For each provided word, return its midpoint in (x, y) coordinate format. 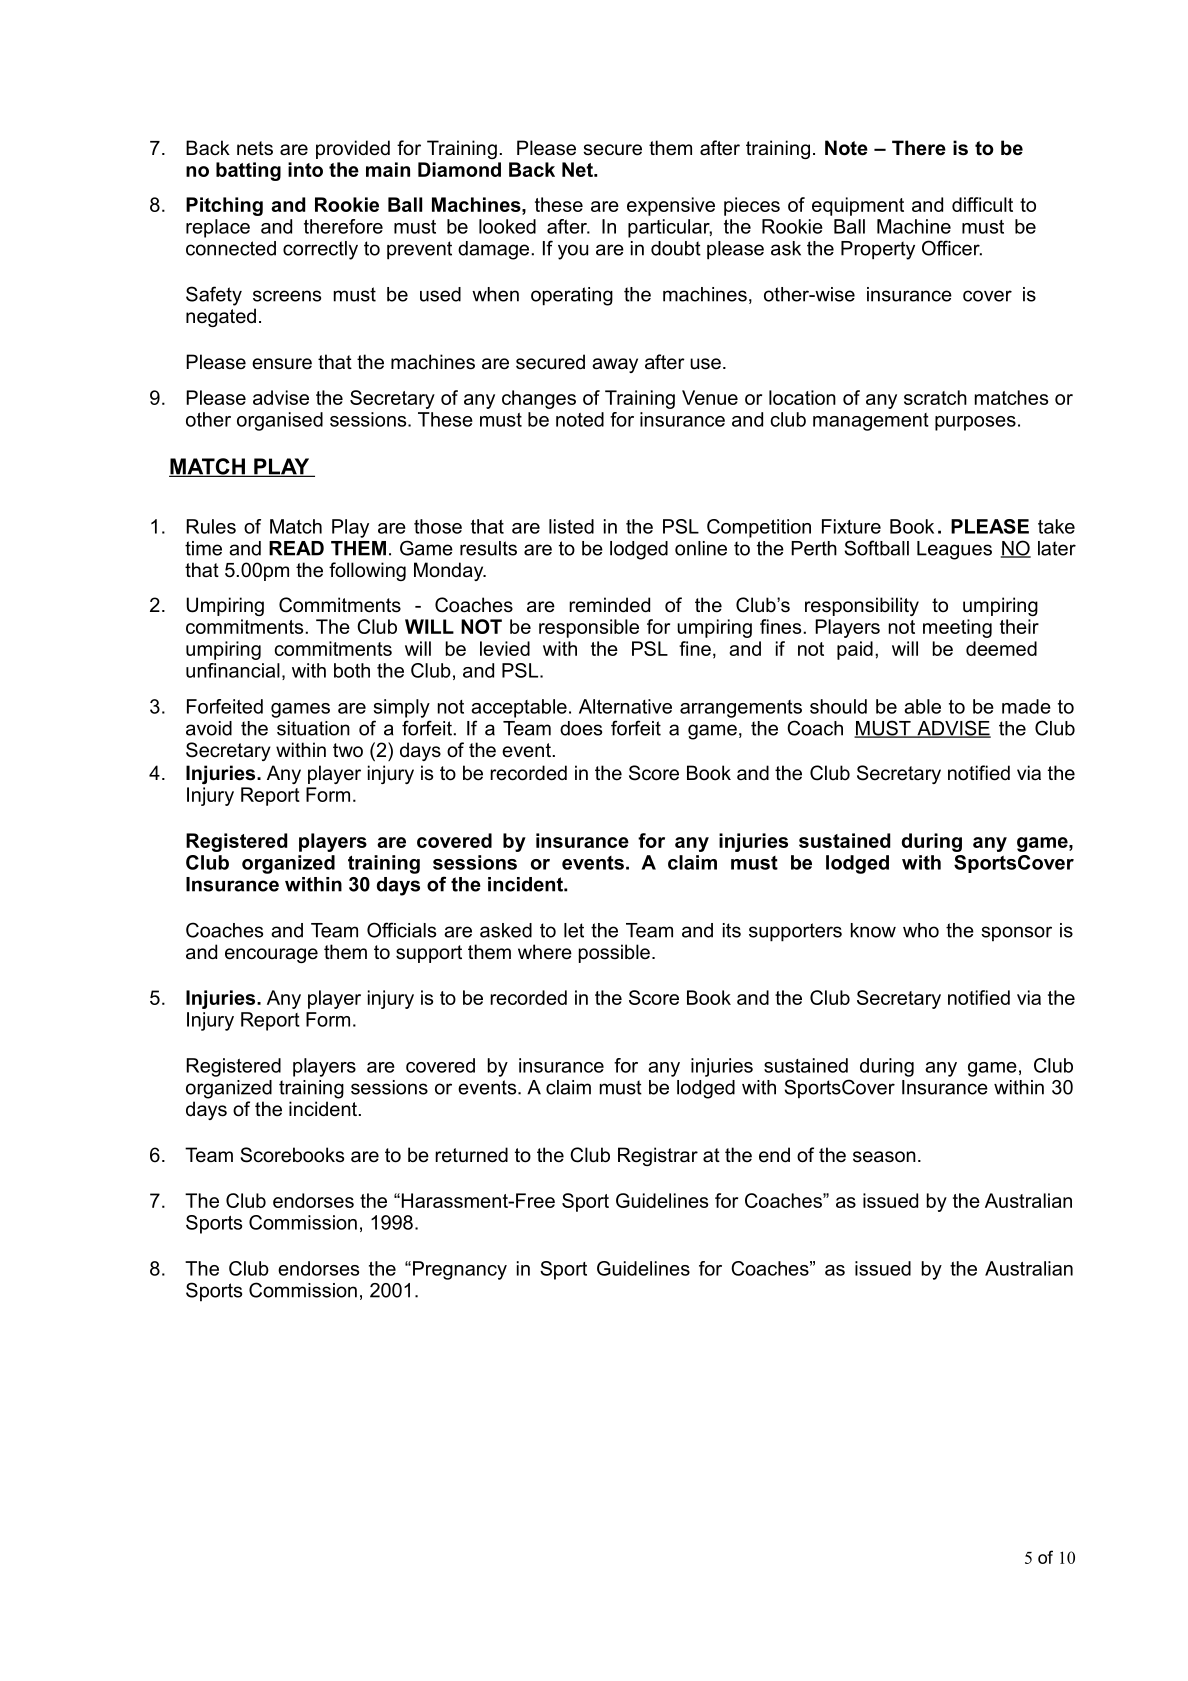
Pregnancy (460, 1270)
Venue (710, 397)
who (921, 930)
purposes (975, 423)
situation (313, 728)
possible (614, 953)
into (305, 169)
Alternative (625, 706)
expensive (671, 206)
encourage (271, 955)
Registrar (658, 1156)
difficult (982, 204)
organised (280, 421)
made (1026, 706)
